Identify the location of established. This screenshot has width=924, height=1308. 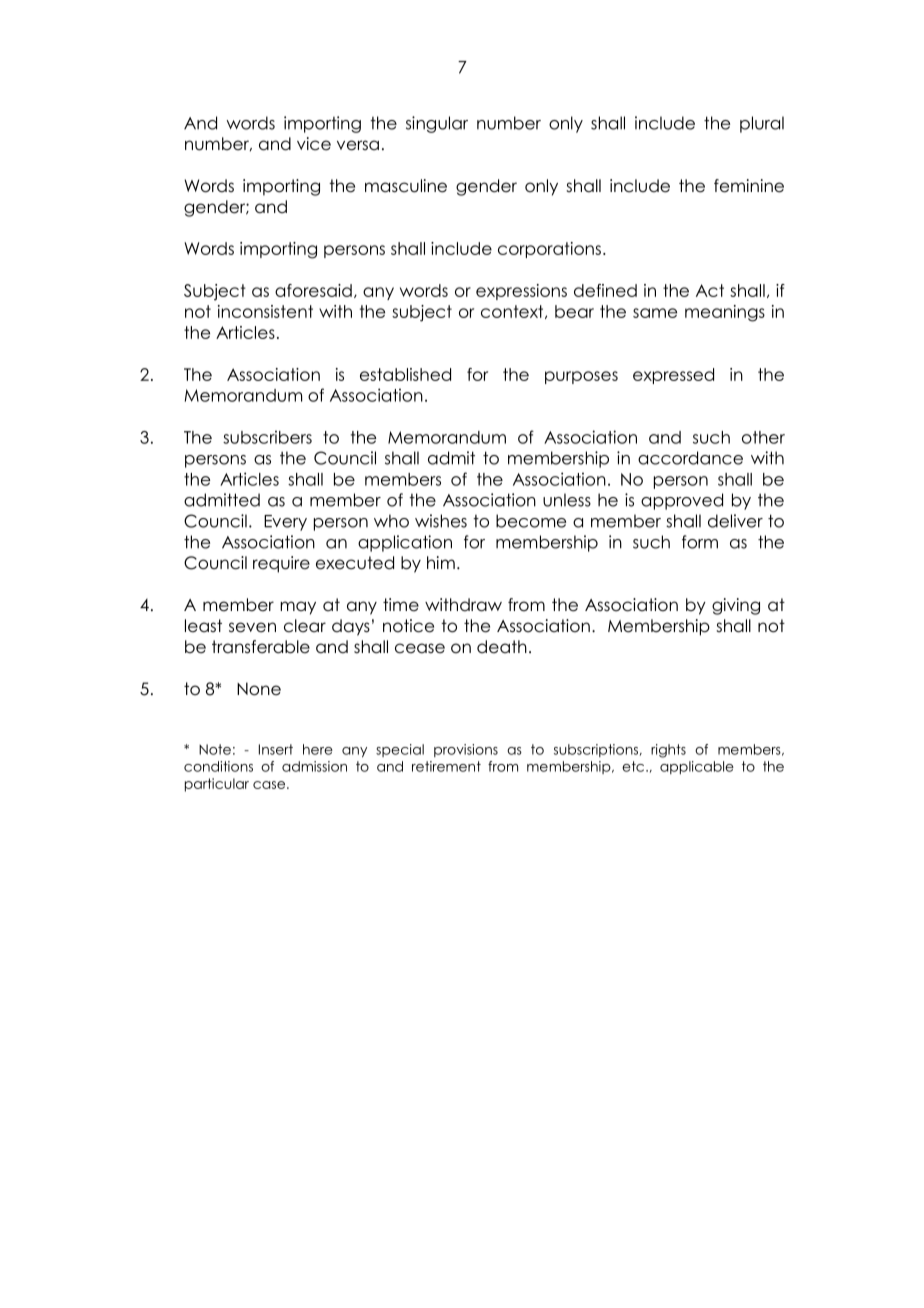
(405, 374).
